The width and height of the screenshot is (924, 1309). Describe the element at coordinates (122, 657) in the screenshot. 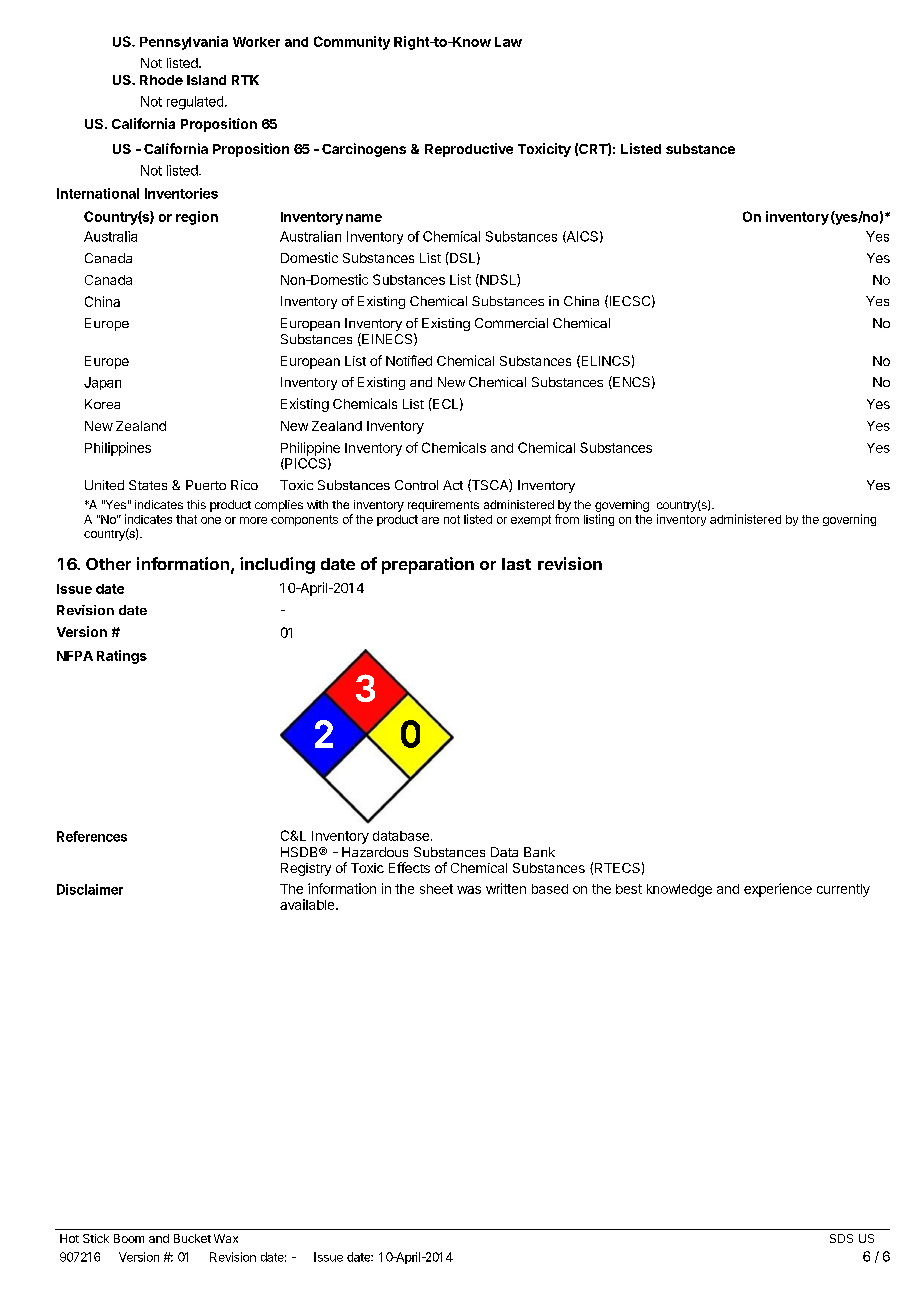

I see `Ratings` at that location.
